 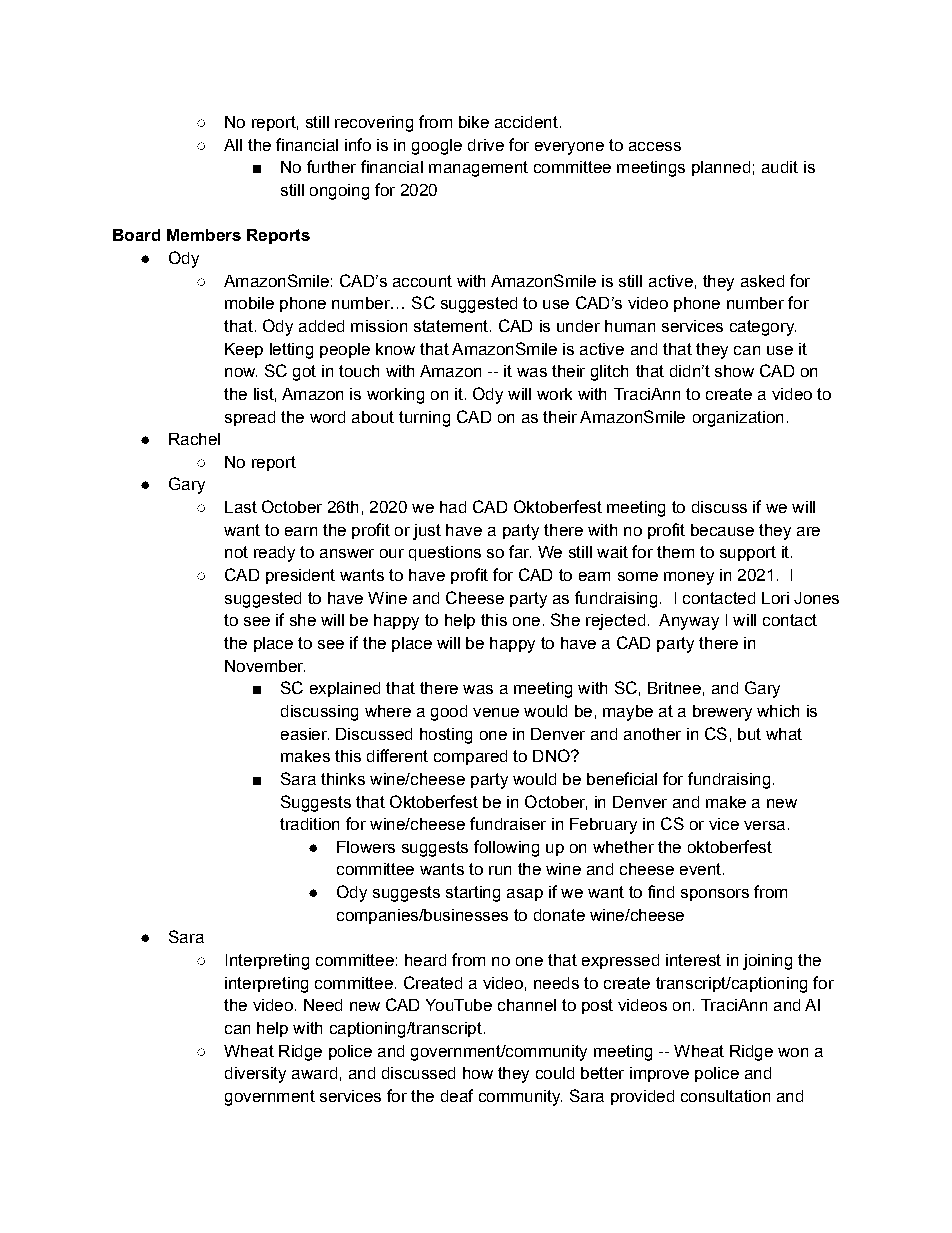 I want to click on organization, so click(x=738, y=419).
